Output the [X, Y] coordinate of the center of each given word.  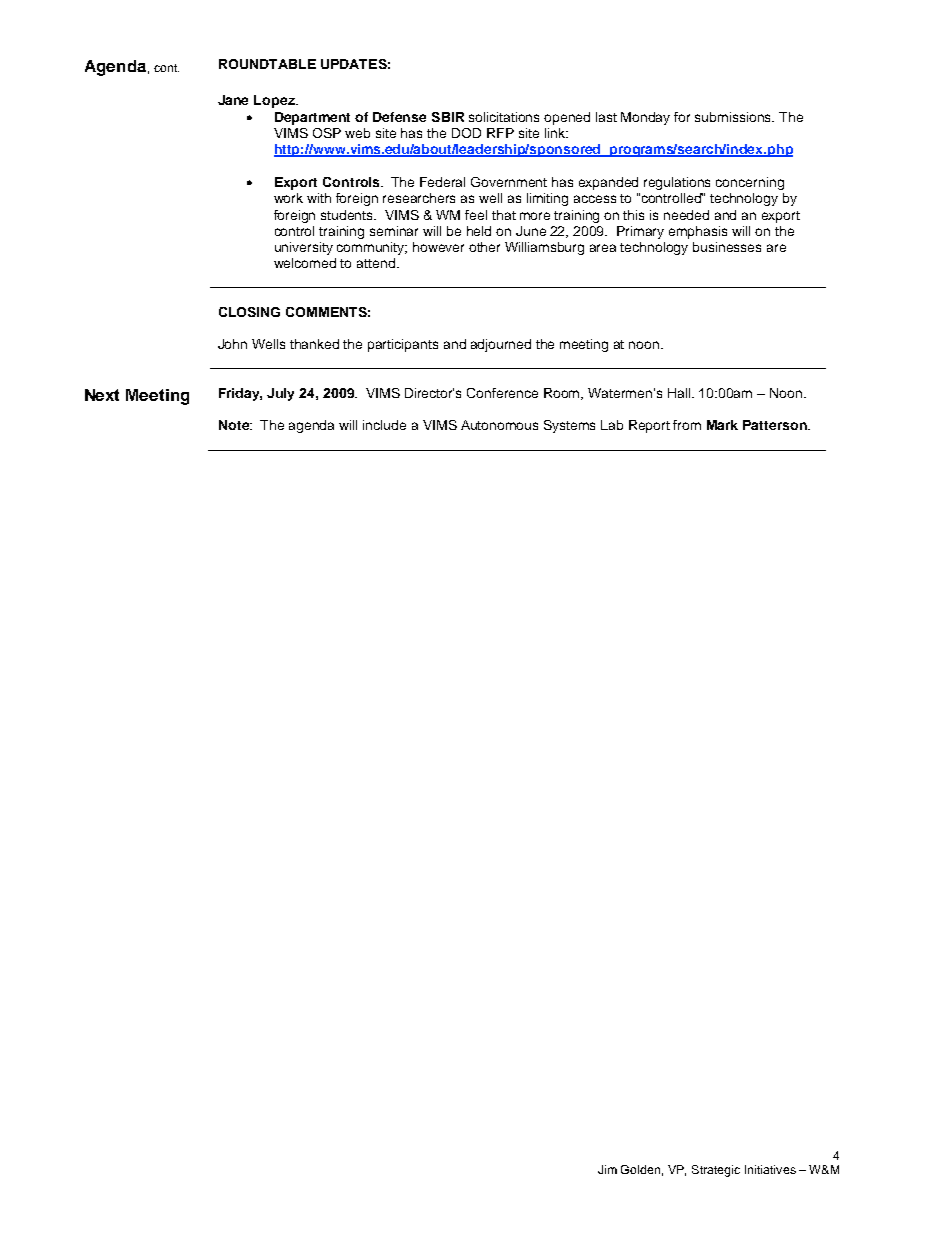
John [232, 344]
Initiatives [770, 1169]
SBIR [448, 117]
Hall [680, 393]
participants [403, 345]
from [687, 425]
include [384, 425]
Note [235, 425]
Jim [607, 1169]
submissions [734, 117]
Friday [240, 394]
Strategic [716, 1171]
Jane [233, 100]
